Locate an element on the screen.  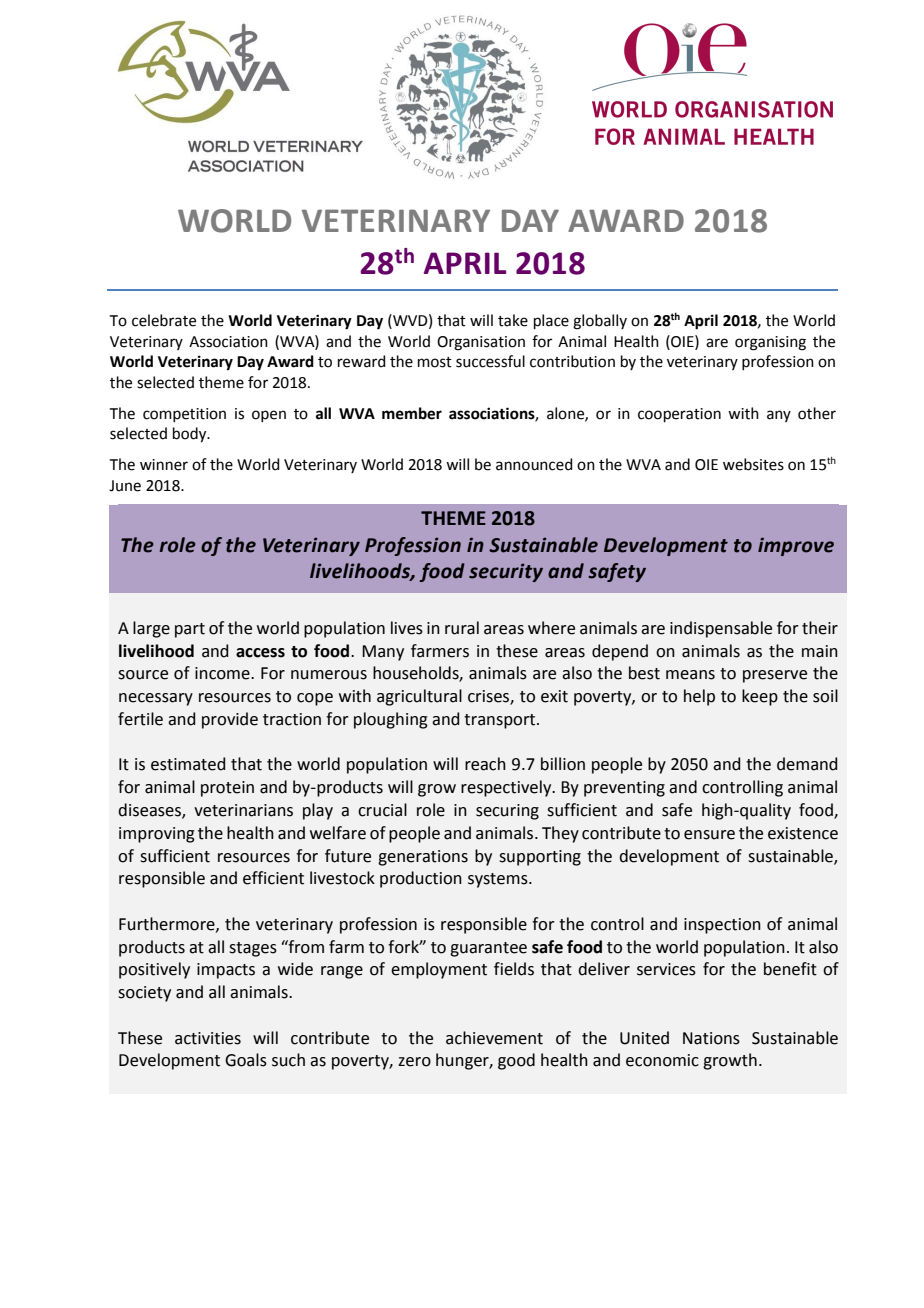
part is located at coordinates (190, 630).
